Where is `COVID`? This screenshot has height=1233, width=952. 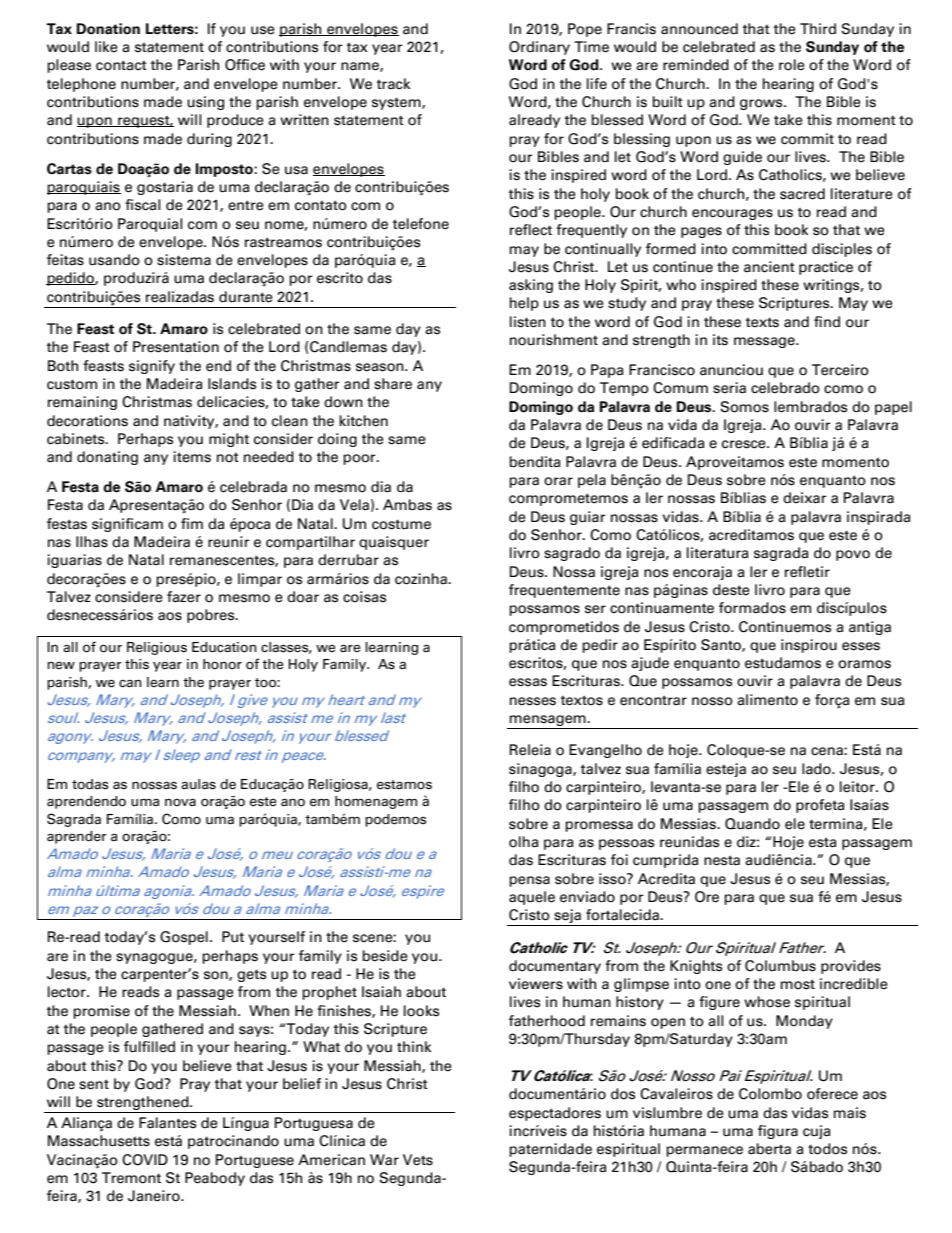 COVID is located at coordinates (145, 1160).
